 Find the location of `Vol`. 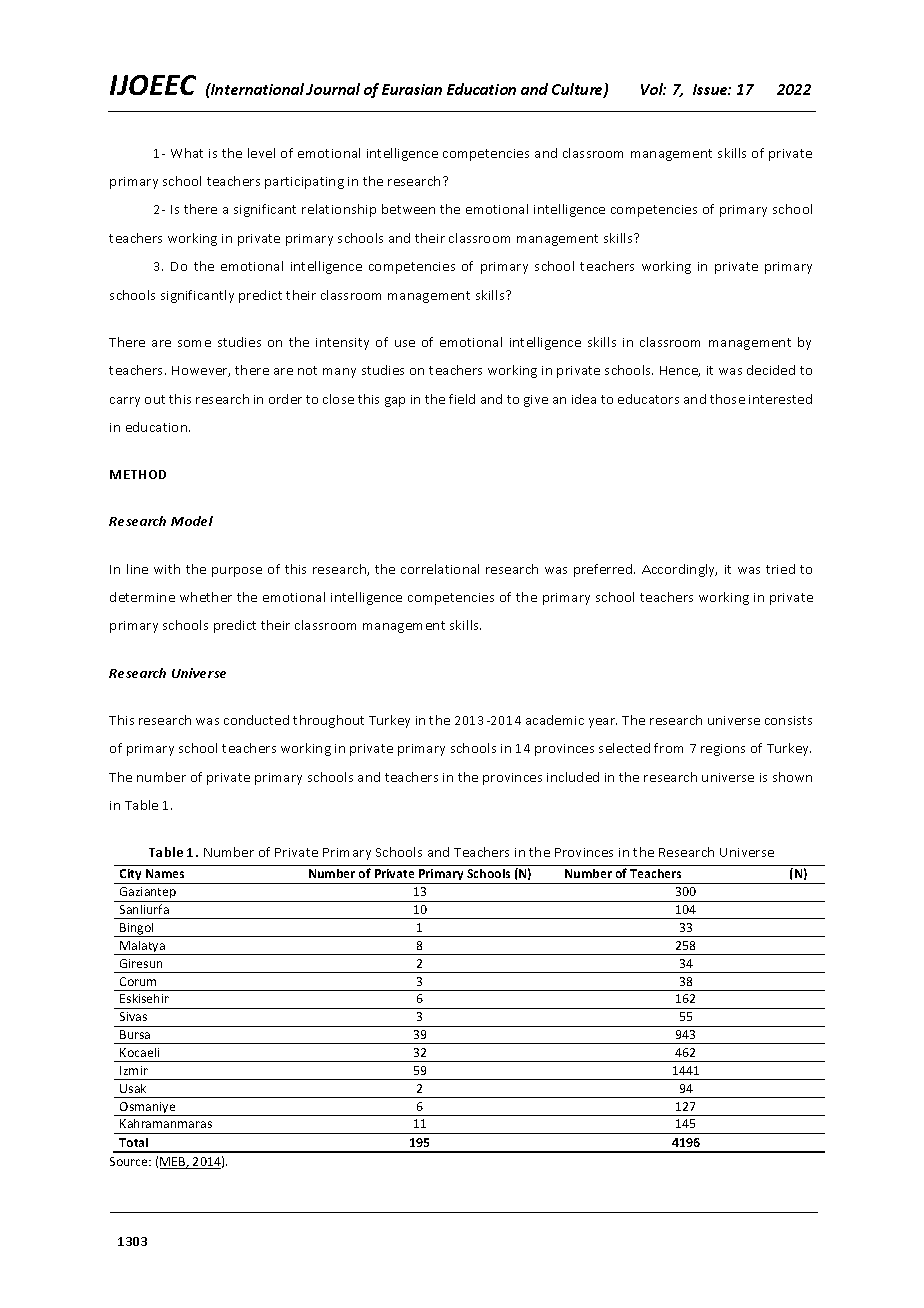

Vol is located at coordinates (653, 89).
